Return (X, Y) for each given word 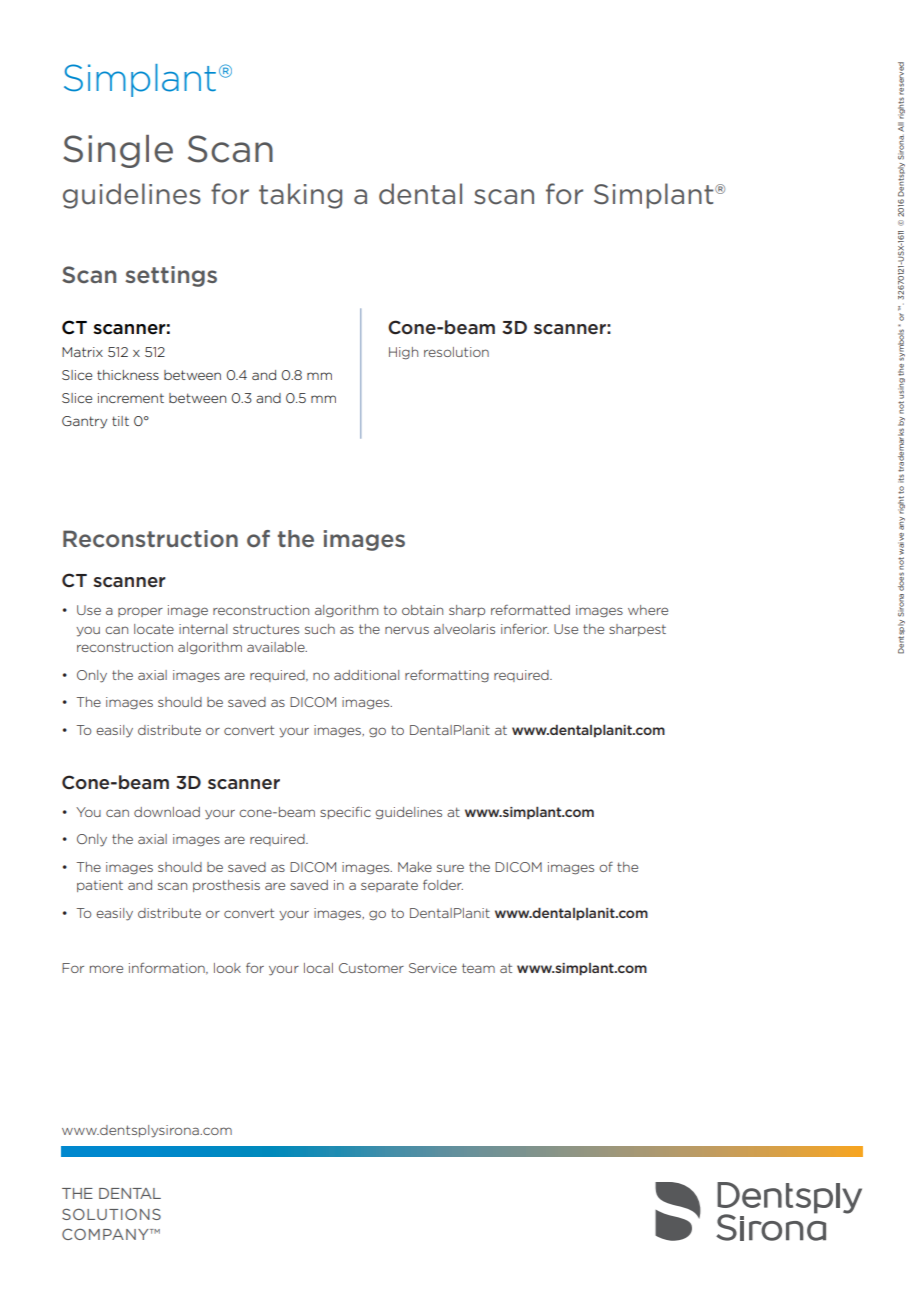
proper (140, 612)
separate (389, 886)
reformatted (530, 610)
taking (300, 196)
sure (450, 868)
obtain (422, 610)
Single (118, 151)
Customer (371, 968)
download (167, 812)
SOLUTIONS (111, 1214)
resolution (456, 352)
